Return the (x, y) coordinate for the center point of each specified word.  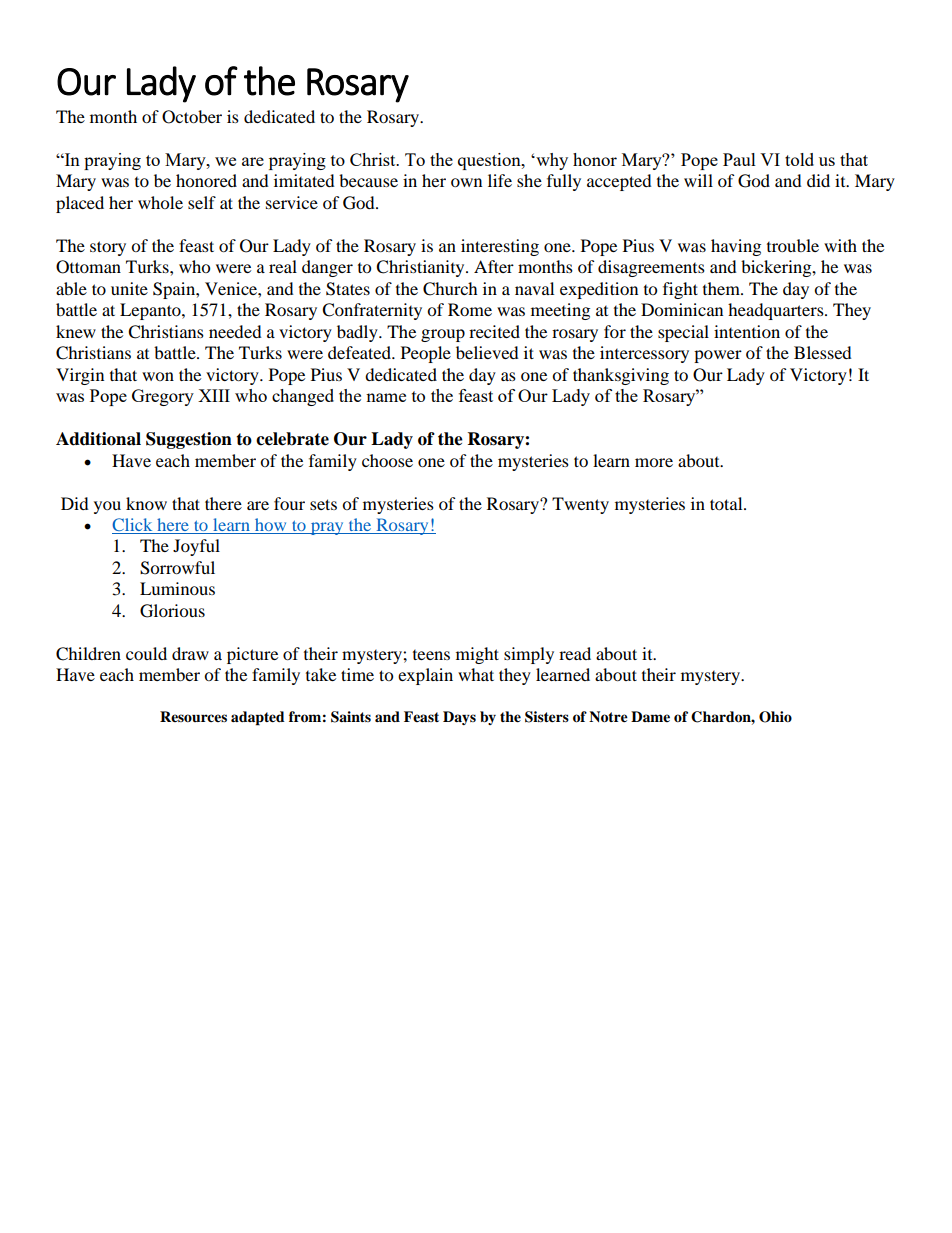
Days (459, 718)
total (727, 503)
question (490, 161)
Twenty (580, 505)
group (443, 335)
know (146, 503)
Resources (193, 716)
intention (747, 331)
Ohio (775, 717)
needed (235, 331)
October (192, 117)
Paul (739, 159)
